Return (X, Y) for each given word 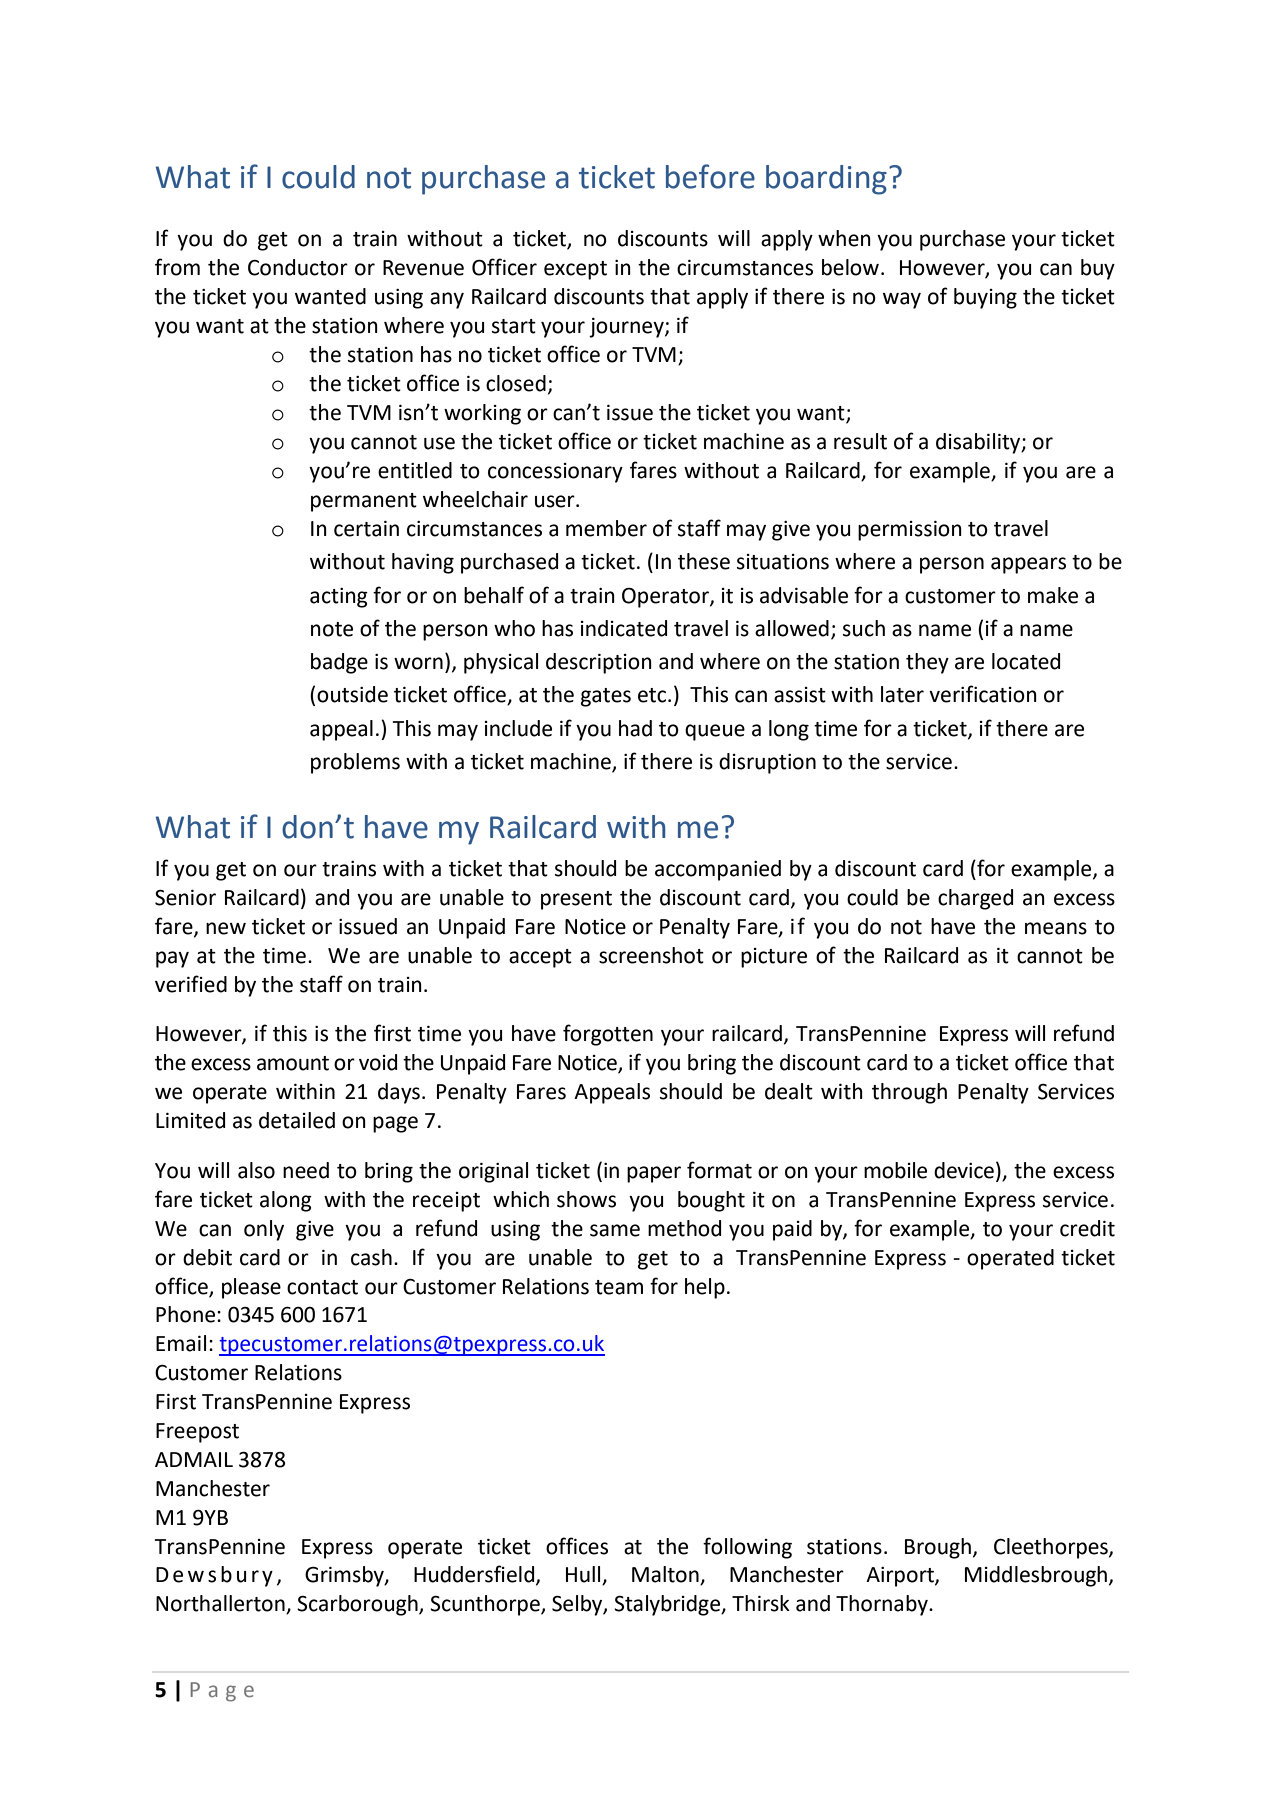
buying (985, 298)
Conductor (298, 267)
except (575, 270)
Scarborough (358, 1605)
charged (975, 899)
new (226, 928)
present (576, 900)
